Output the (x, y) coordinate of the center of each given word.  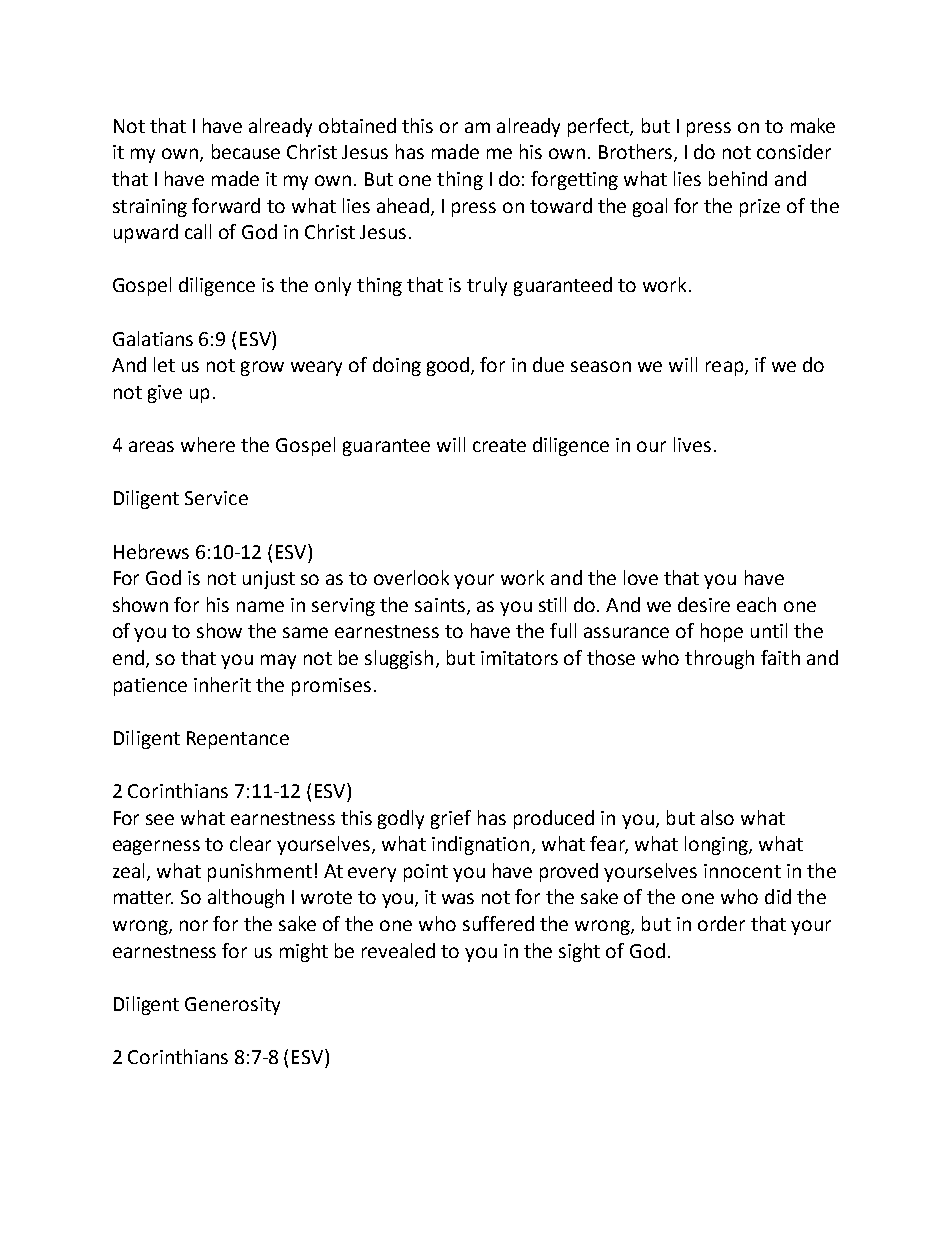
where (208, 444)
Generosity (232, 1006)
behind (738, 178)
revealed (398, 950)
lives (692, 444)
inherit (222, 684)
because (246, 151)
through (719, 659)
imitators (519, 658)
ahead (403, 205)
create (499, 445)
